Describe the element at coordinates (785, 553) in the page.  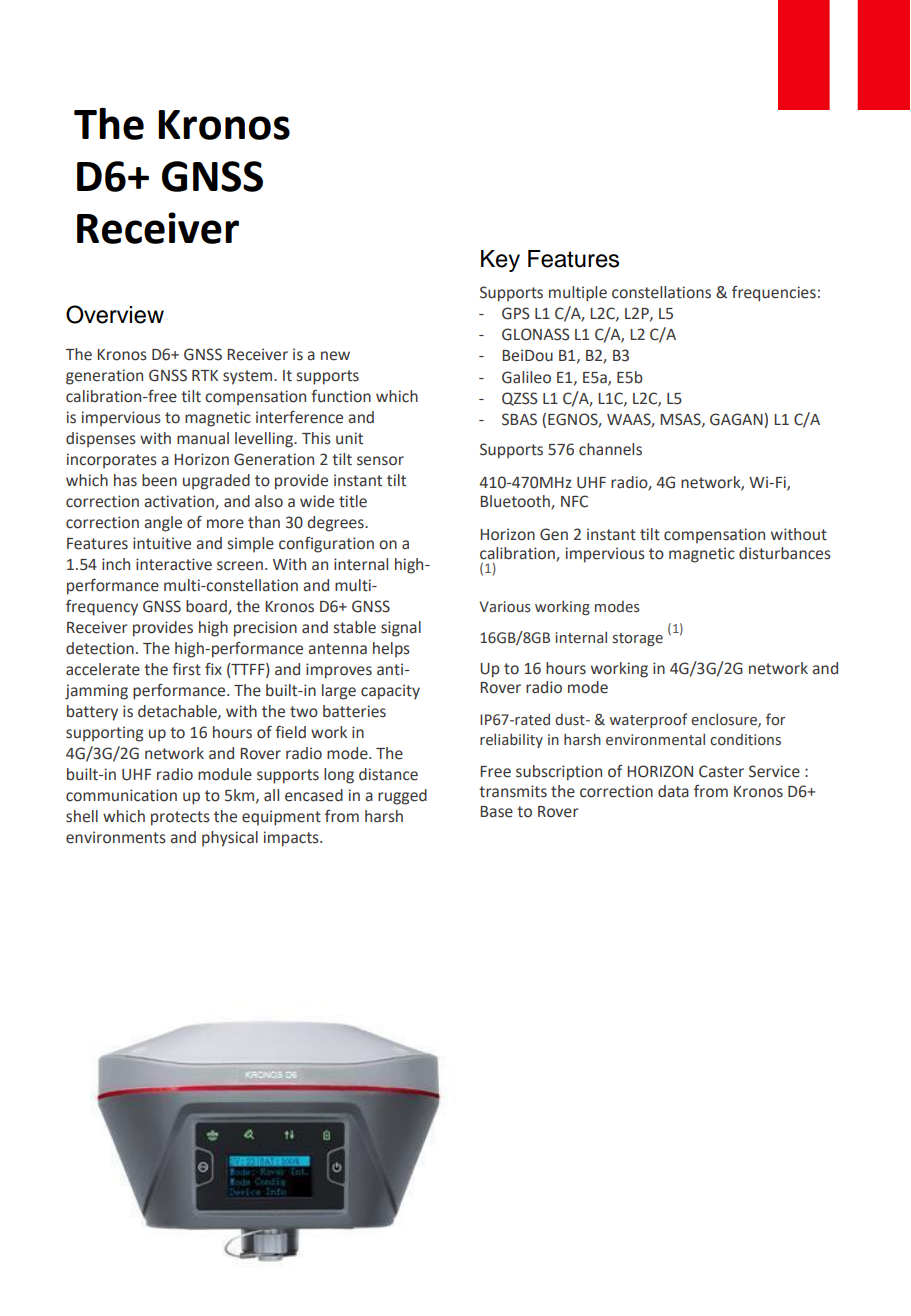
I see `disturbances` at that location.
